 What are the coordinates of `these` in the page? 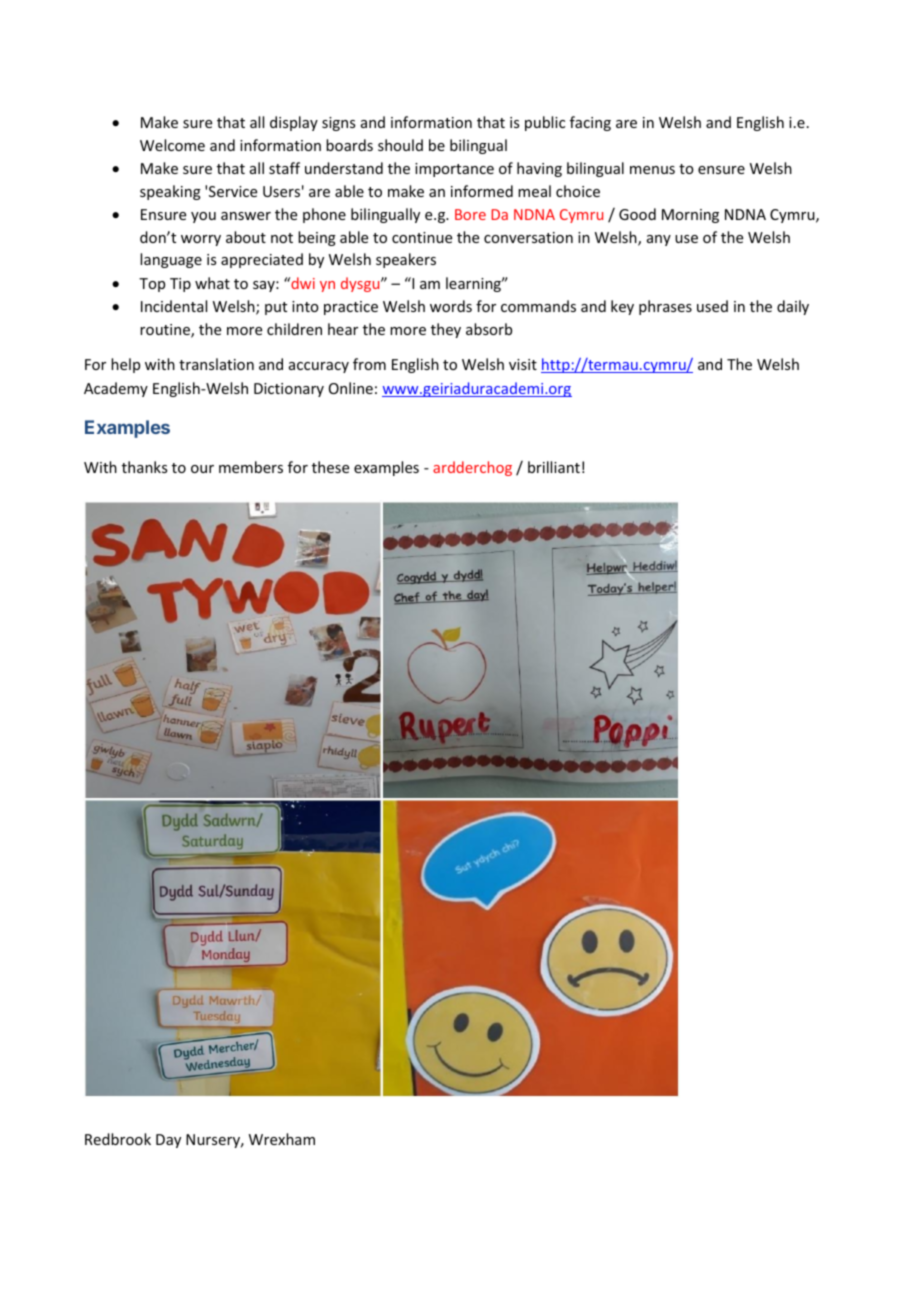 It's located at (330, 467).
